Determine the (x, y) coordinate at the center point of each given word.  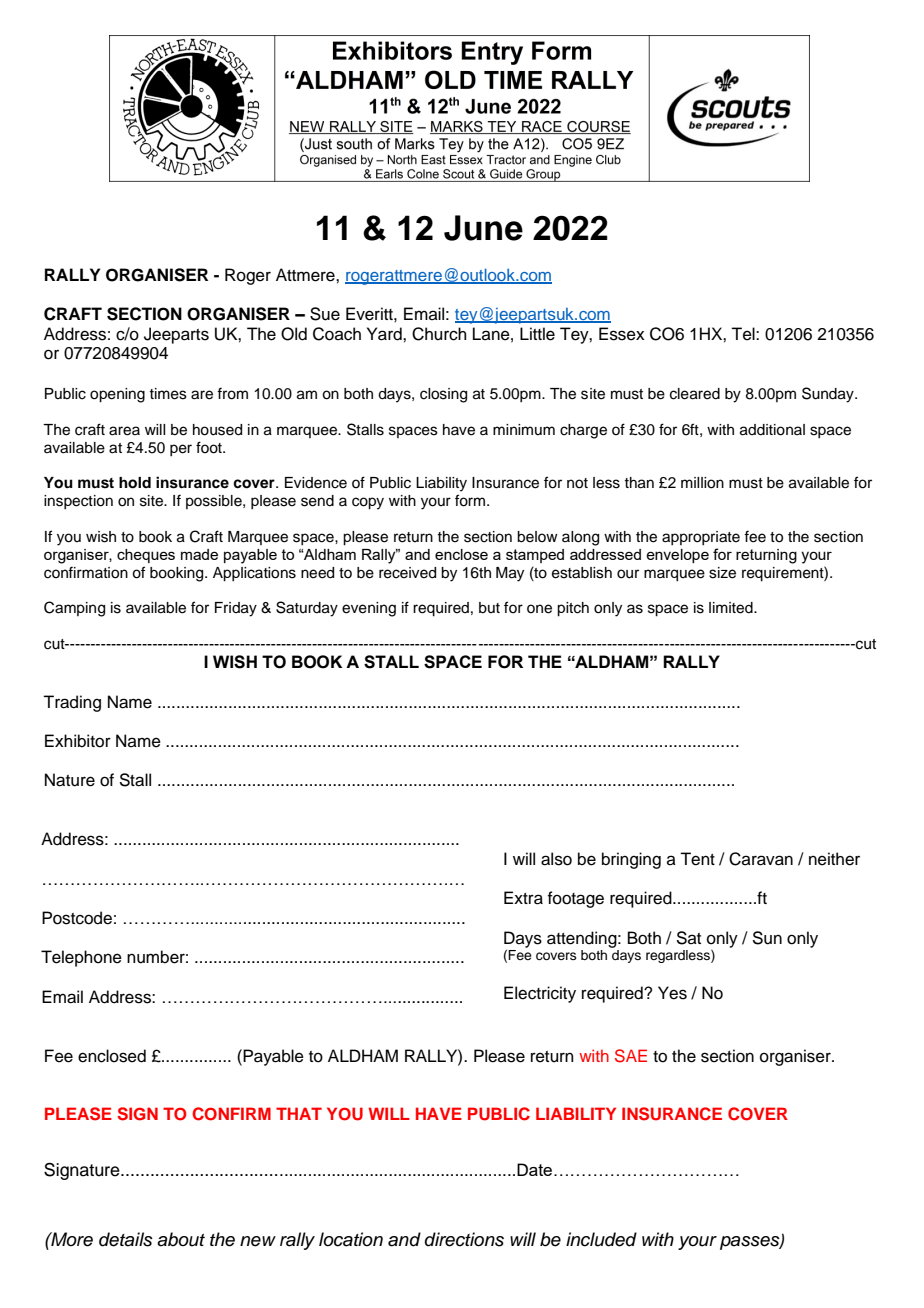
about (181, 1239)
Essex (622, 334)
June (483, 228)
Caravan (761, 859)
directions (464, 1239)
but (489, 608)
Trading (72, 703)
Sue (325, 314)
